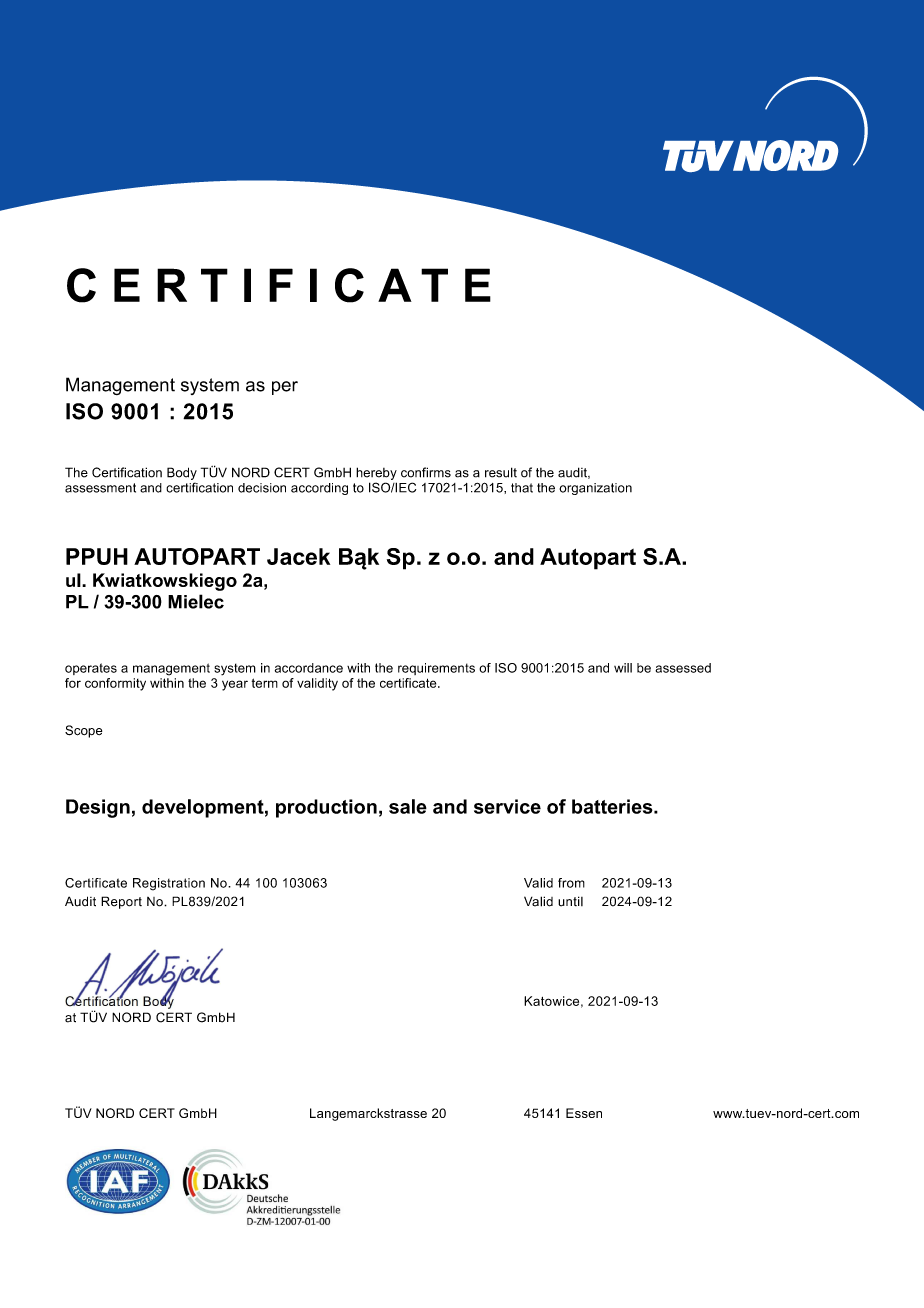 The image size is (924, 1308). I want to click on sale, so click(408, 806).
